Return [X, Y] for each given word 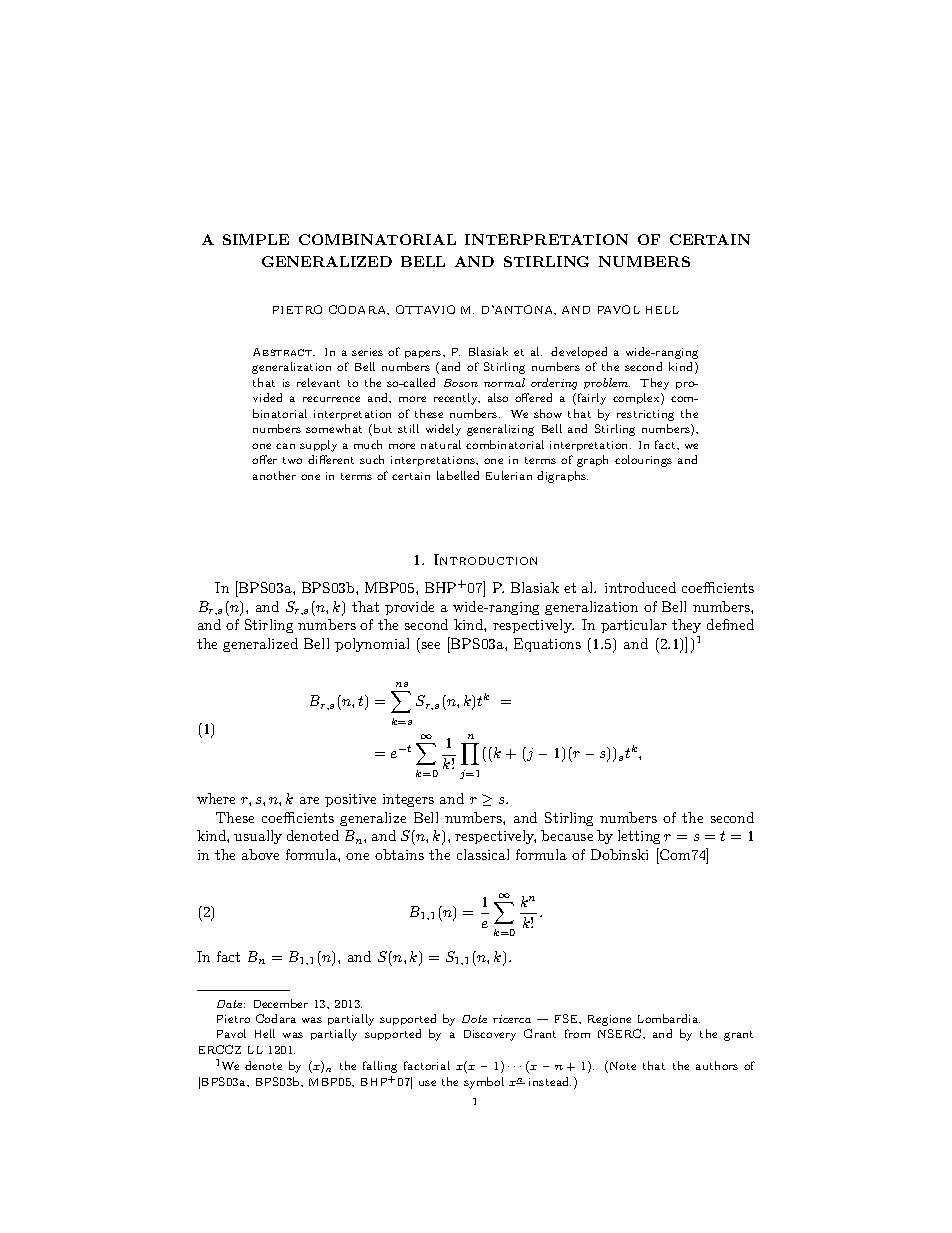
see [431, 645]
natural [441, 444]
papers [424, 354]
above [260, 854]
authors [717, 1065]
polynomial [372, 645]
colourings [643, 461]
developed [579, 352]
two [292, 460]
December [281, 1003]
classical [483, 854]
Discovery [490, 1035]
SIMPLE [256, 239]
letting [639, 837]
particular [634, 626]
